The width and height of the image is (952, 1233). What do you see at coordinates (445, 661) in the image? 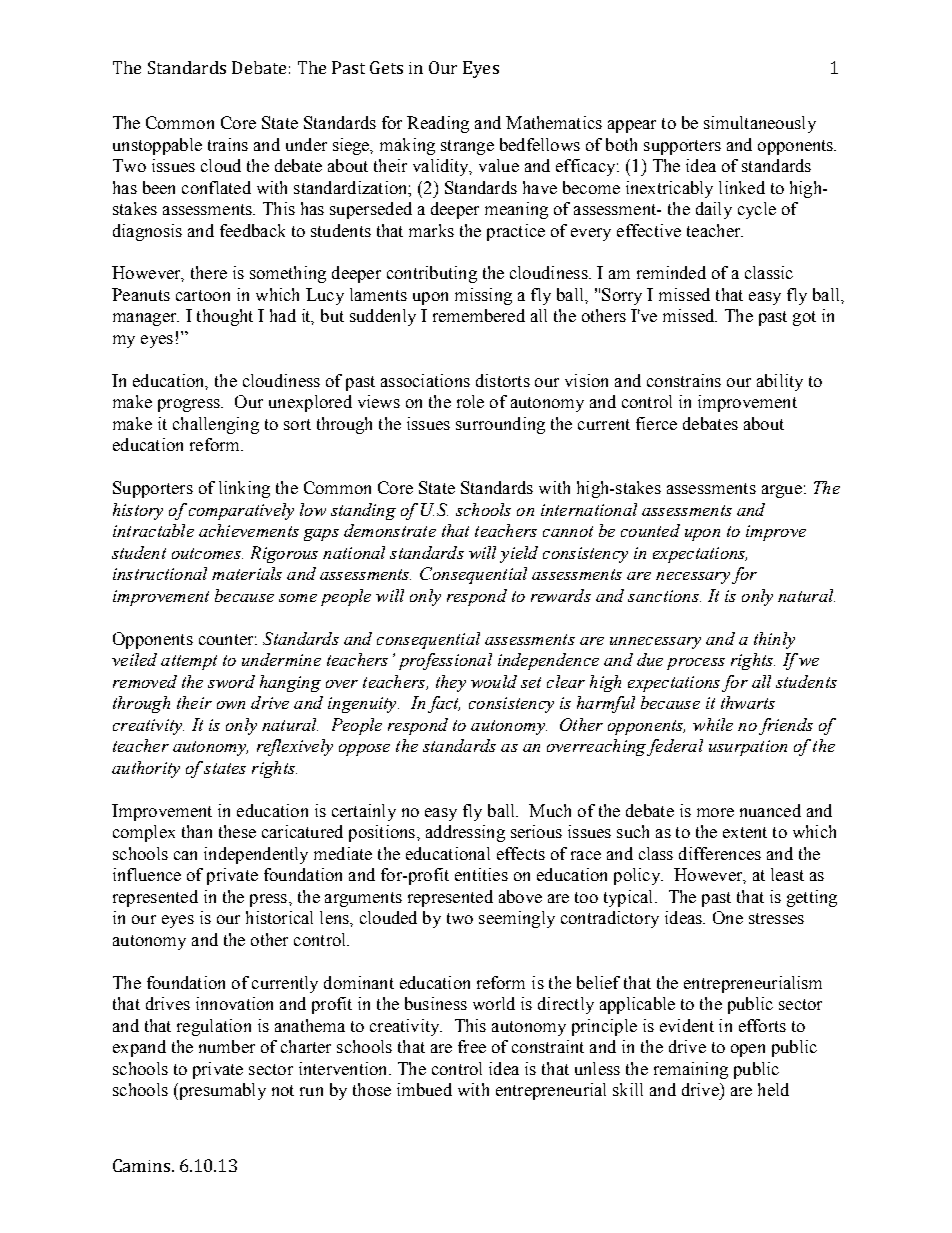
I see `professional` at bounding box center [445, 661].
